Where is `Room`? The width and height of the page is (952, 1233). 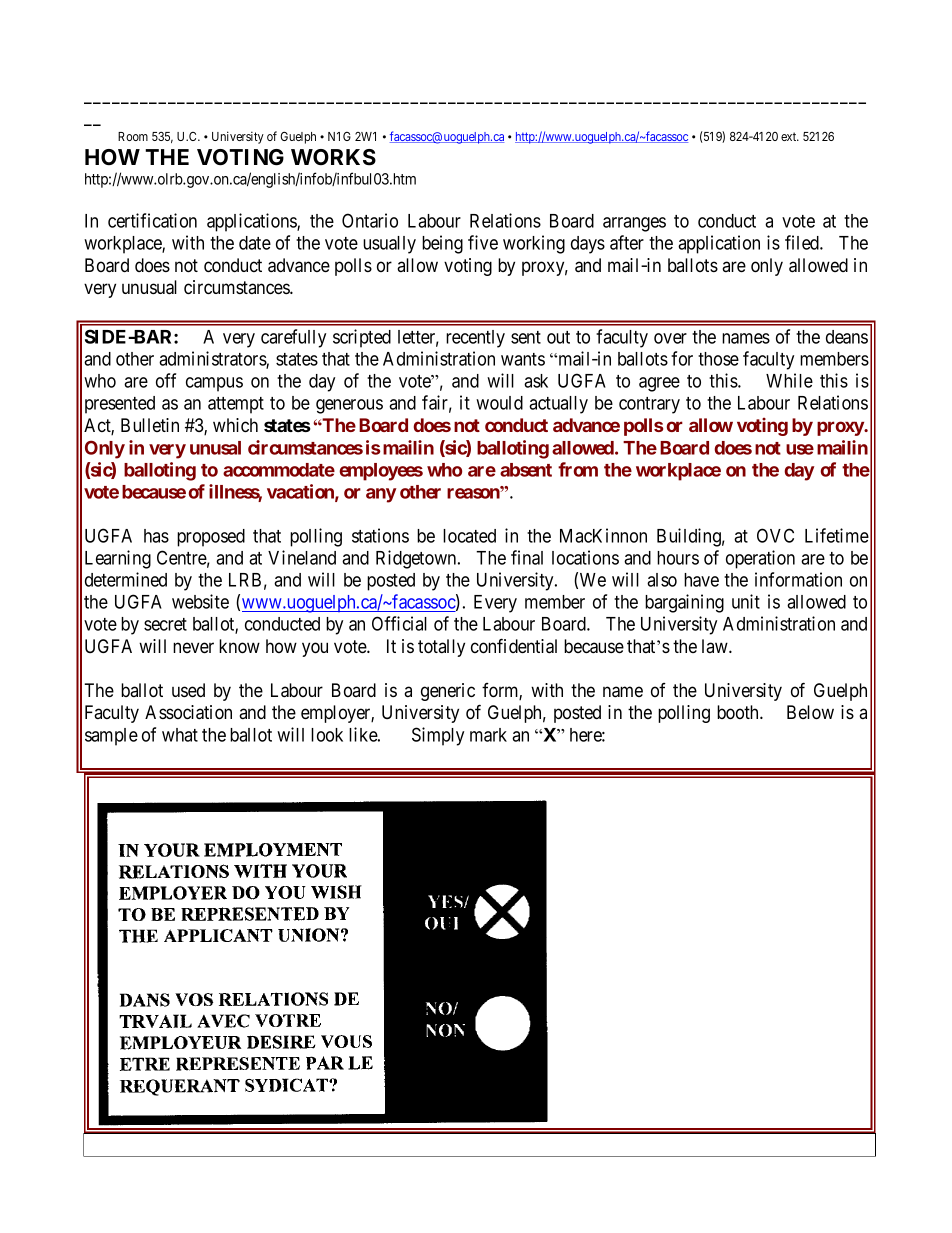
Room is located at coordinates (133, 136).
